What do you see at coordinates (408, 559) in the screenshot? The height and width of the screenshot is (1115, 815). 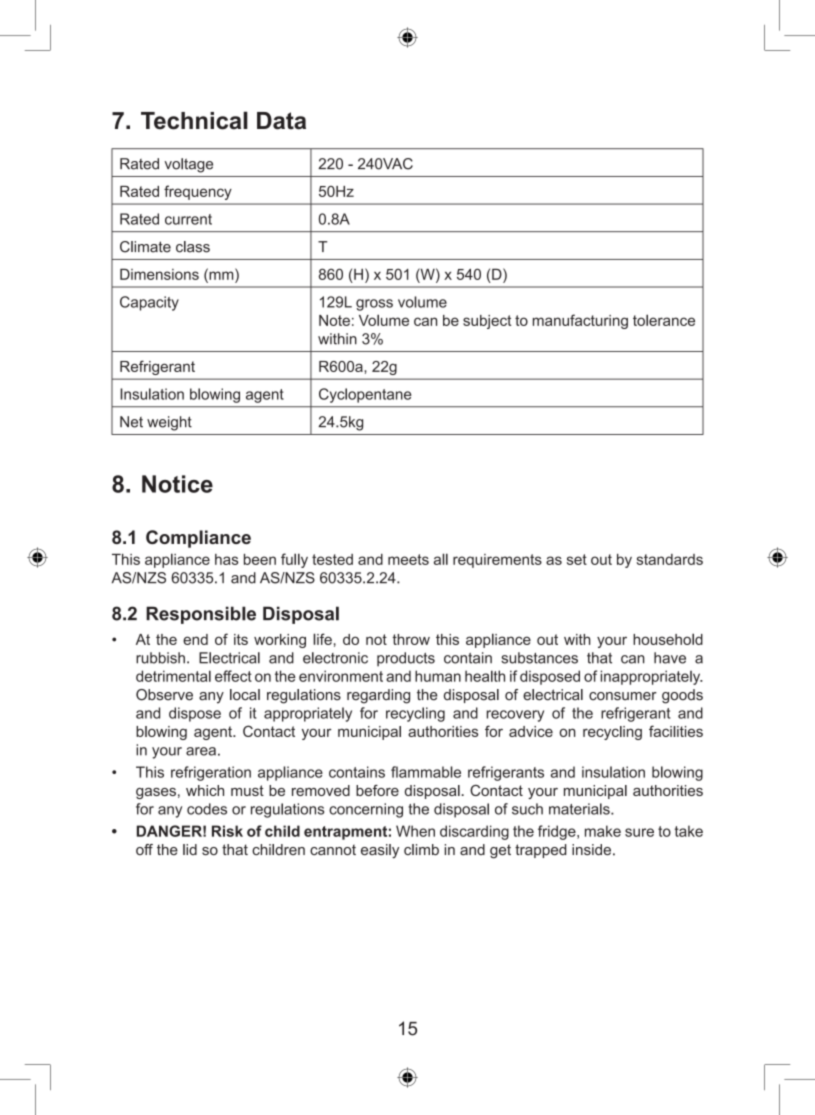 I see `meets` at bounding box center [408, 559].
